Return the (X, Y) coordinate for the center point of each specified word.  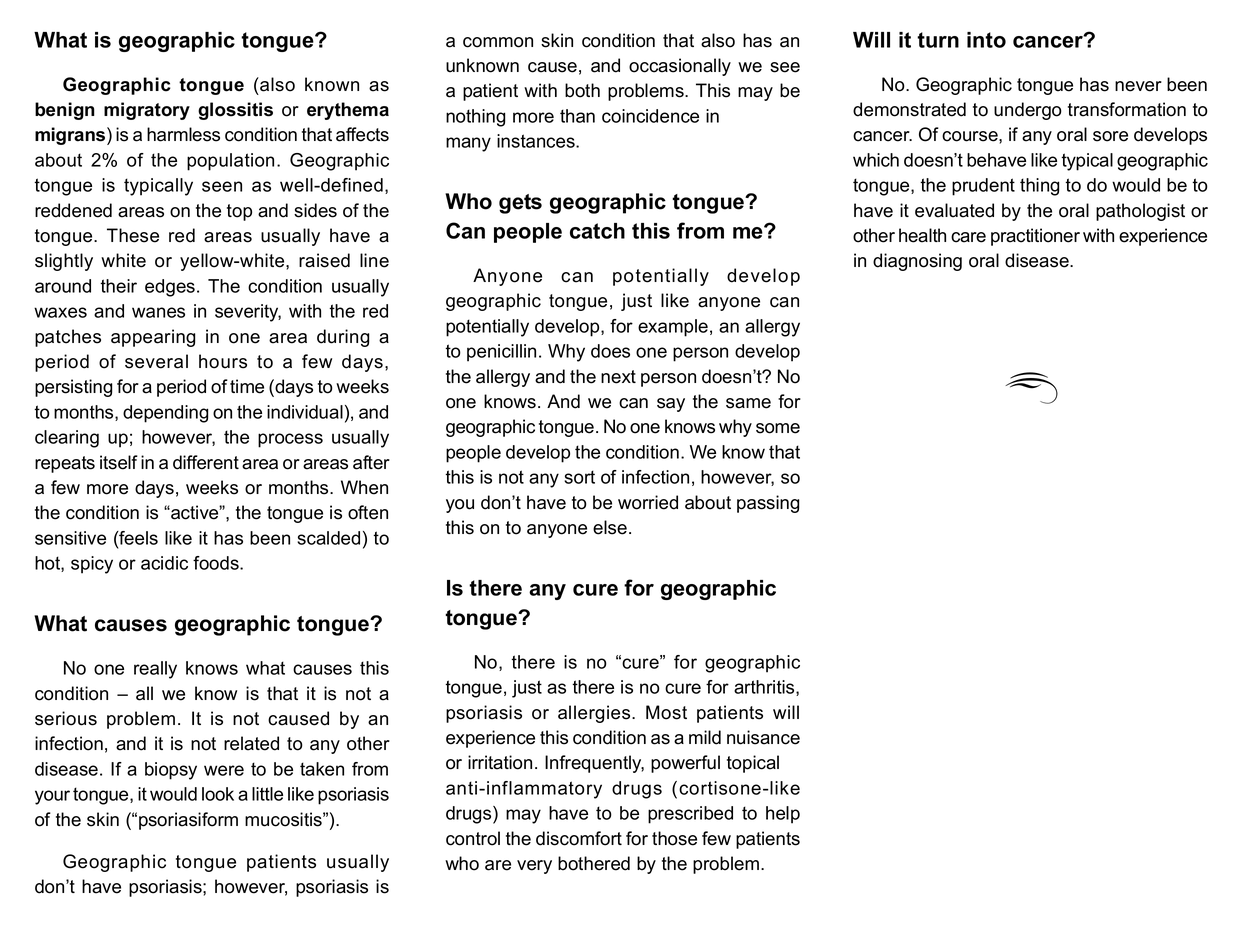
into (986, 40)
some (778, 428)
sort (579, 477)
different (206, 462)
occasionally (680, 67)
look (218, 794)
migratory (147, 111)
